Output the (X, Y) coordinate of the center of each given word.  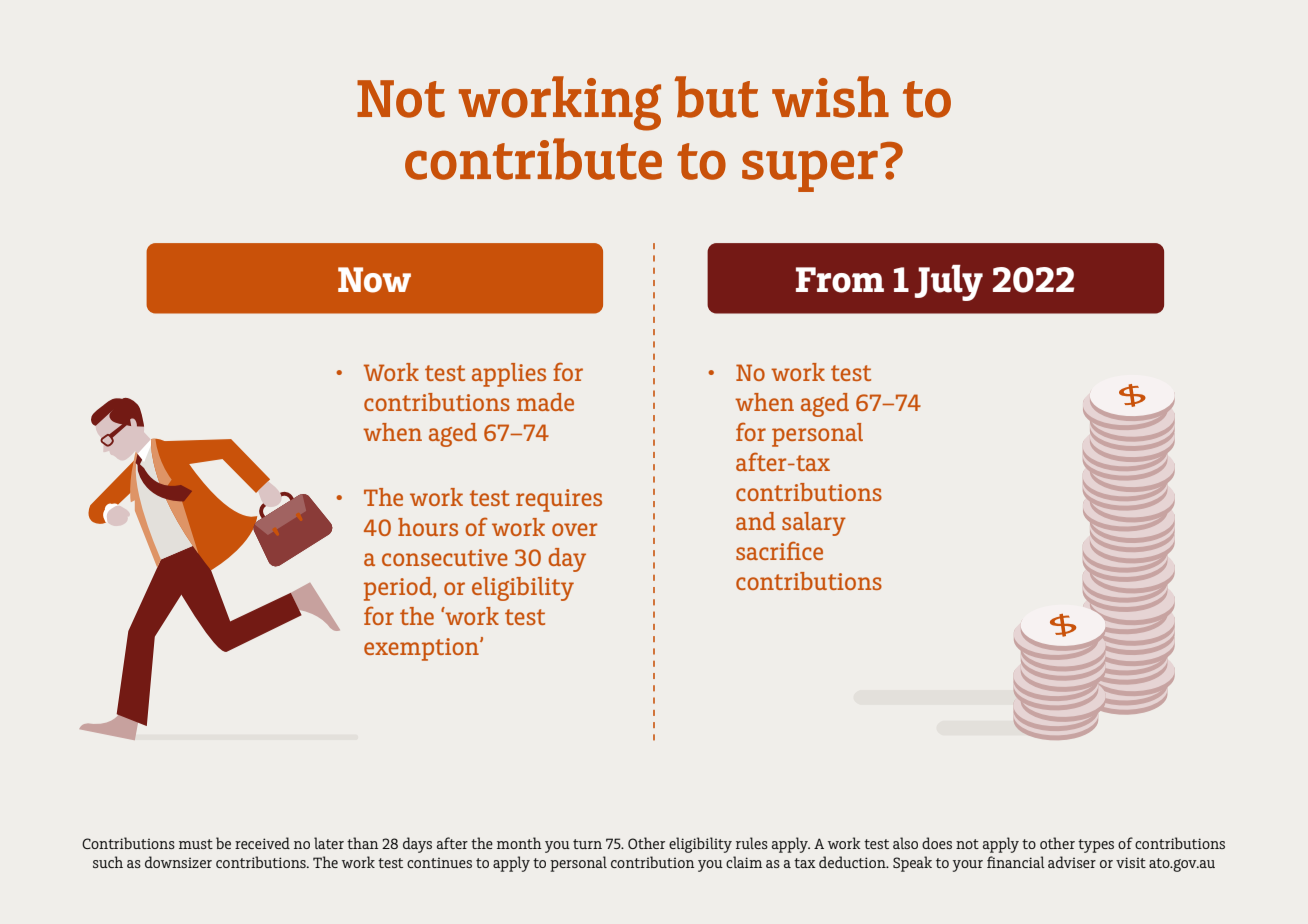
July (949, 283)
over (574, 529)
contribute (533, 159)
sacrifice (779, 550)
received (262, 843)
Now (374, 280)
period (399, 589)
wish (830, 97)
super (810, 171)
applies (509, 375)
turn (587, 844)
